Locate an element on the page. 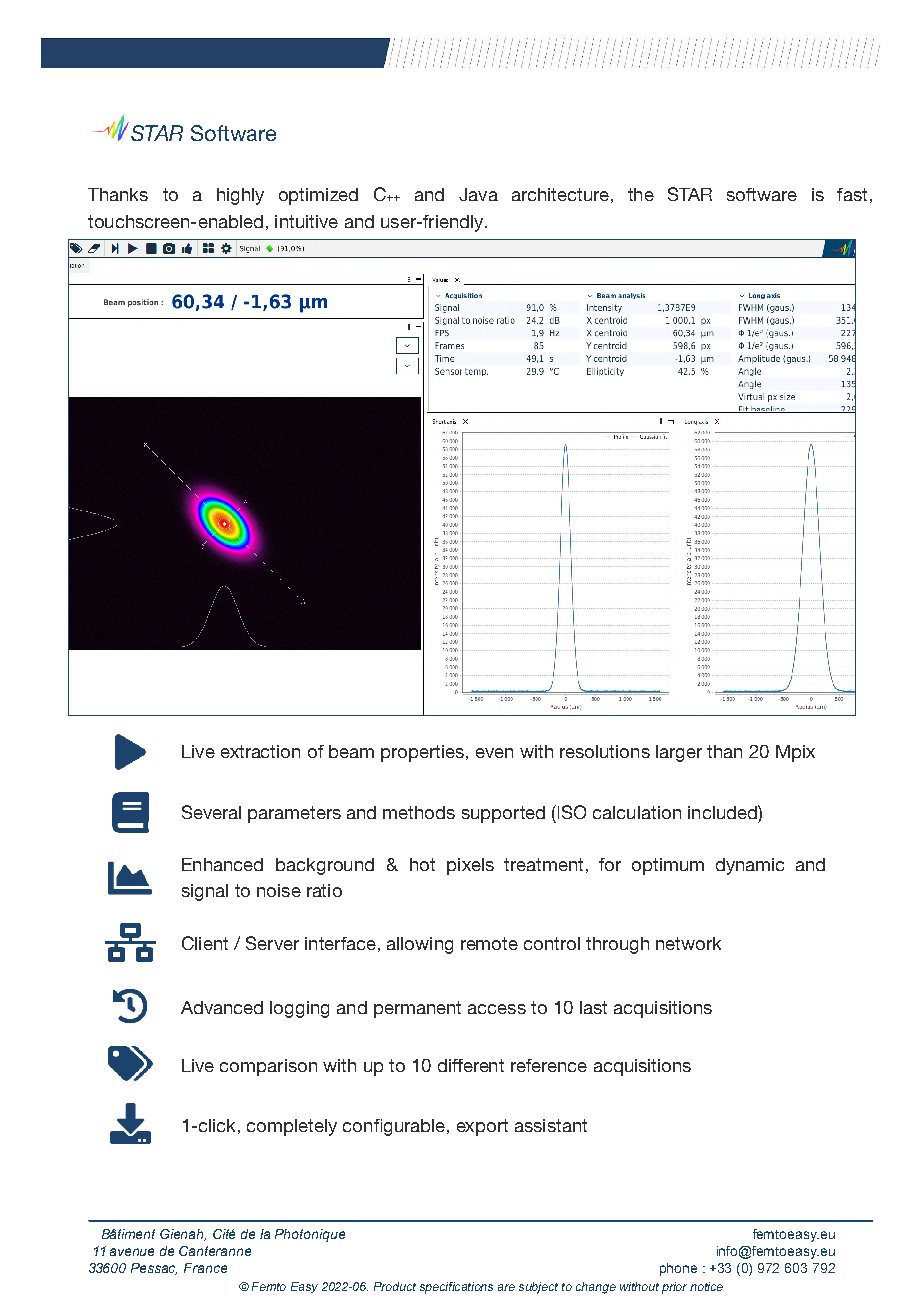 This image has width=924, height=1307. larger is located at coordinates (679, 753).
